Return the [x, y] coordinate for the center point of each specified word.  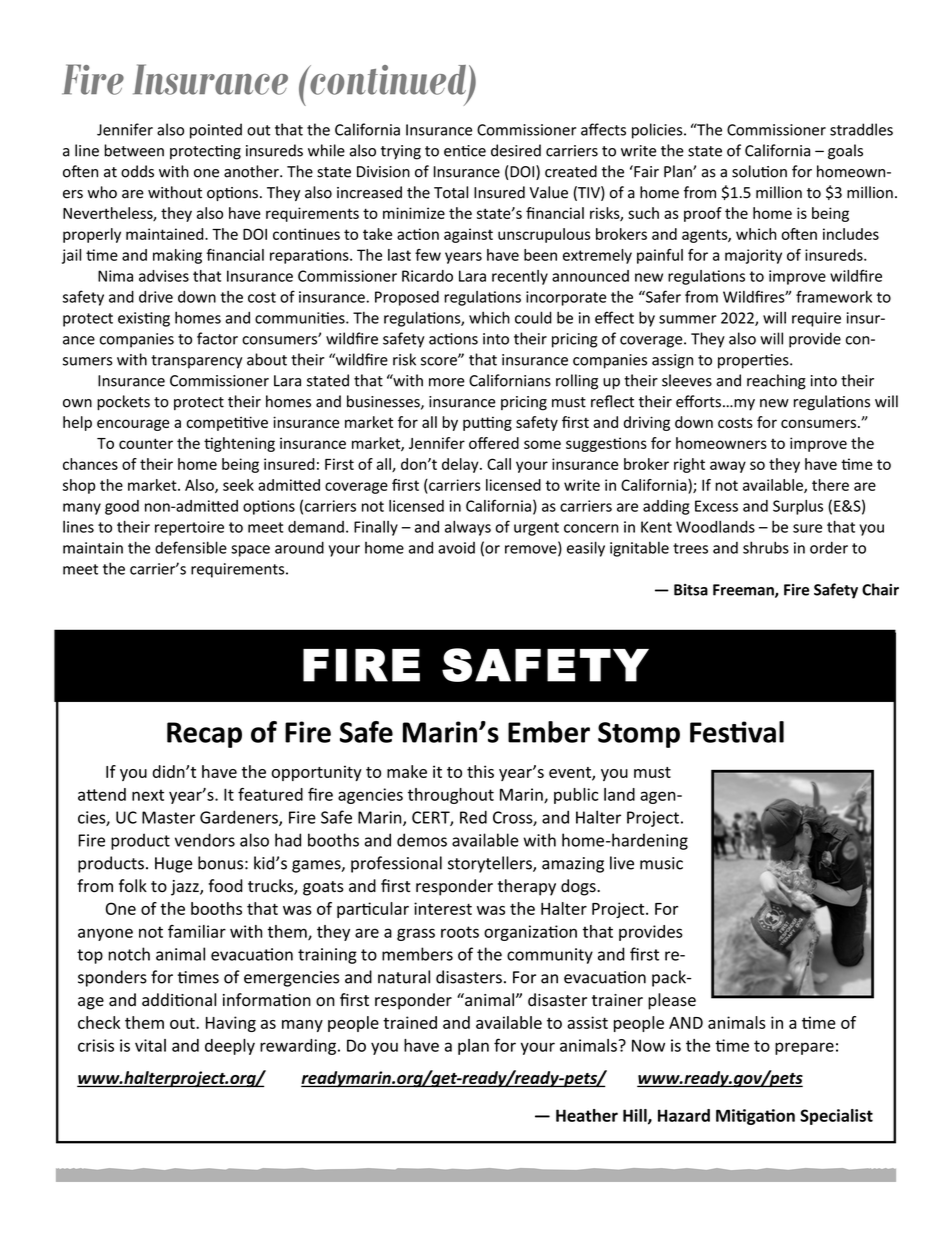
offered [494, 443]
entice [465, 151]
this [480, 771]
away [728, 467]
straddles [861, 129]
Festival [737, 732]
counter [146, 443]
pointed [216, 131]
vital [150, 1045]
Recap [204, 735]
